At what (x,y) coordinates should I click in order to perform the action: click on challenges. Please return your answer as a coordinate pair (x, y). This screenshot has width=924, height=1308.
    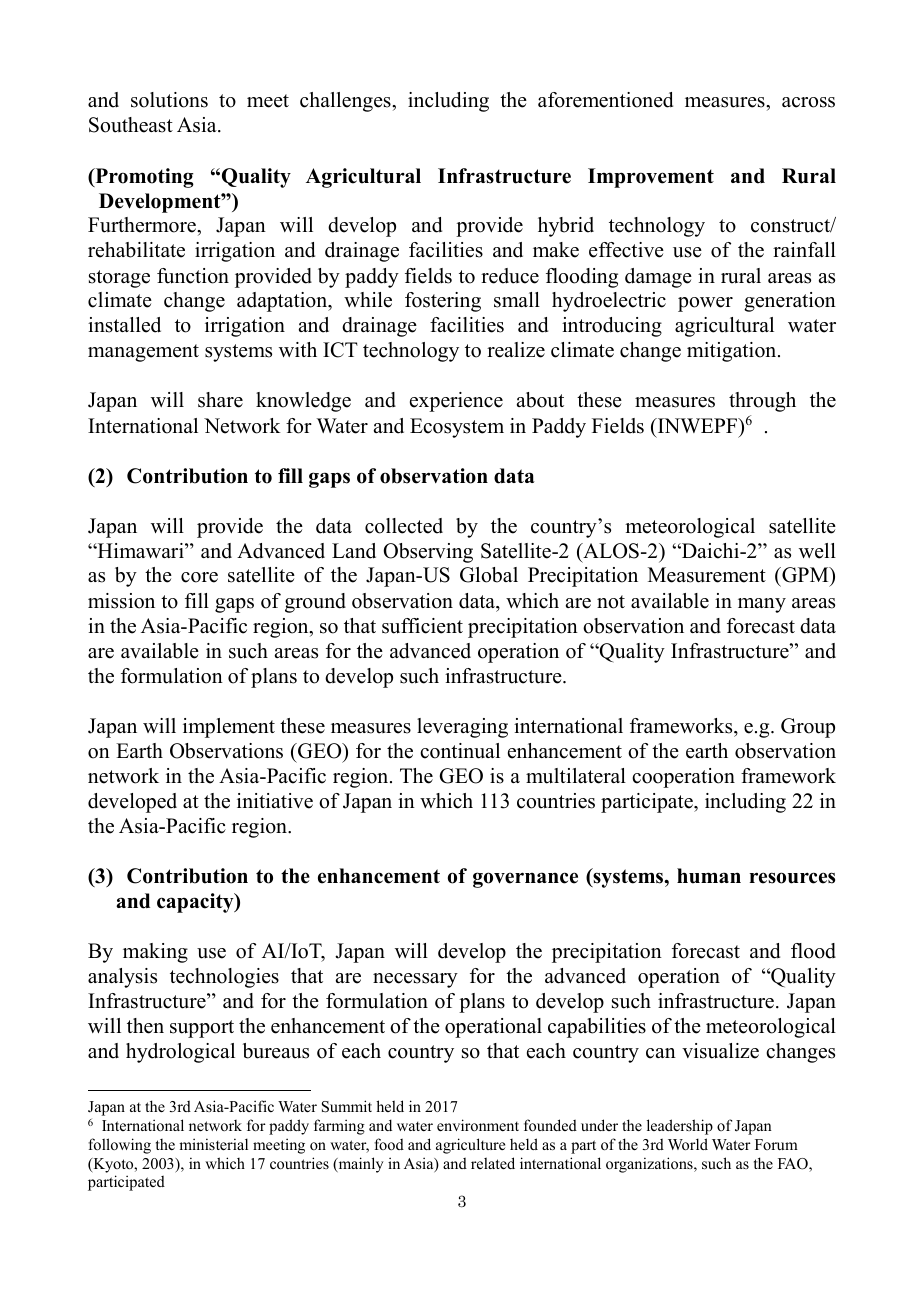
    Looking at the image, I should click on (346, 102).
